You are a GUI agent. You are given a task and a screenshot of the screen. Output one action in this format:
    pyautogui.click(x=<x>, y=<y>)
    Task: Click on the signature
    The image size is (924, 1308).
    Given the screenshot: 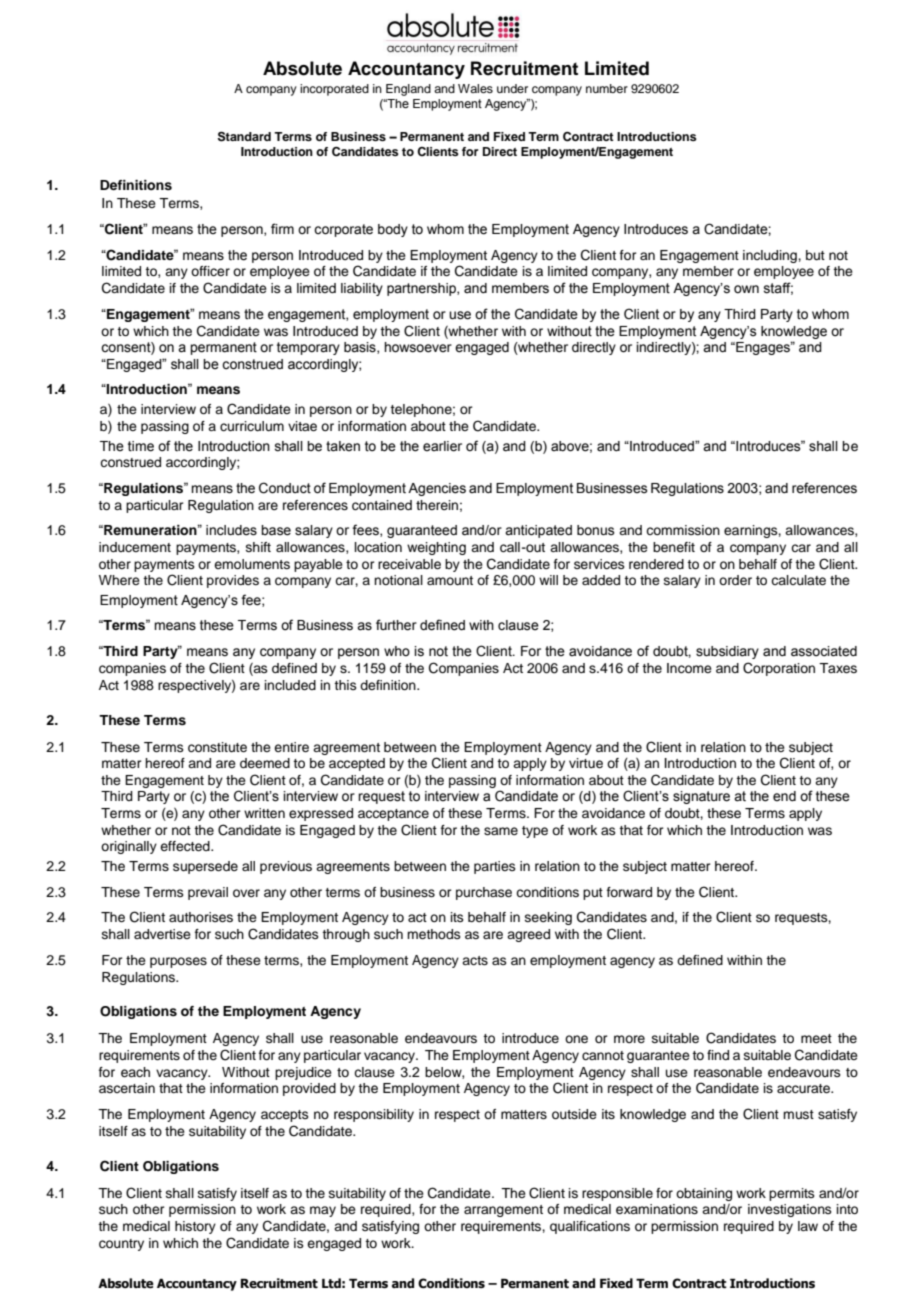 What is the action you would take?
    pyautogui.click(x=701, y=797)
